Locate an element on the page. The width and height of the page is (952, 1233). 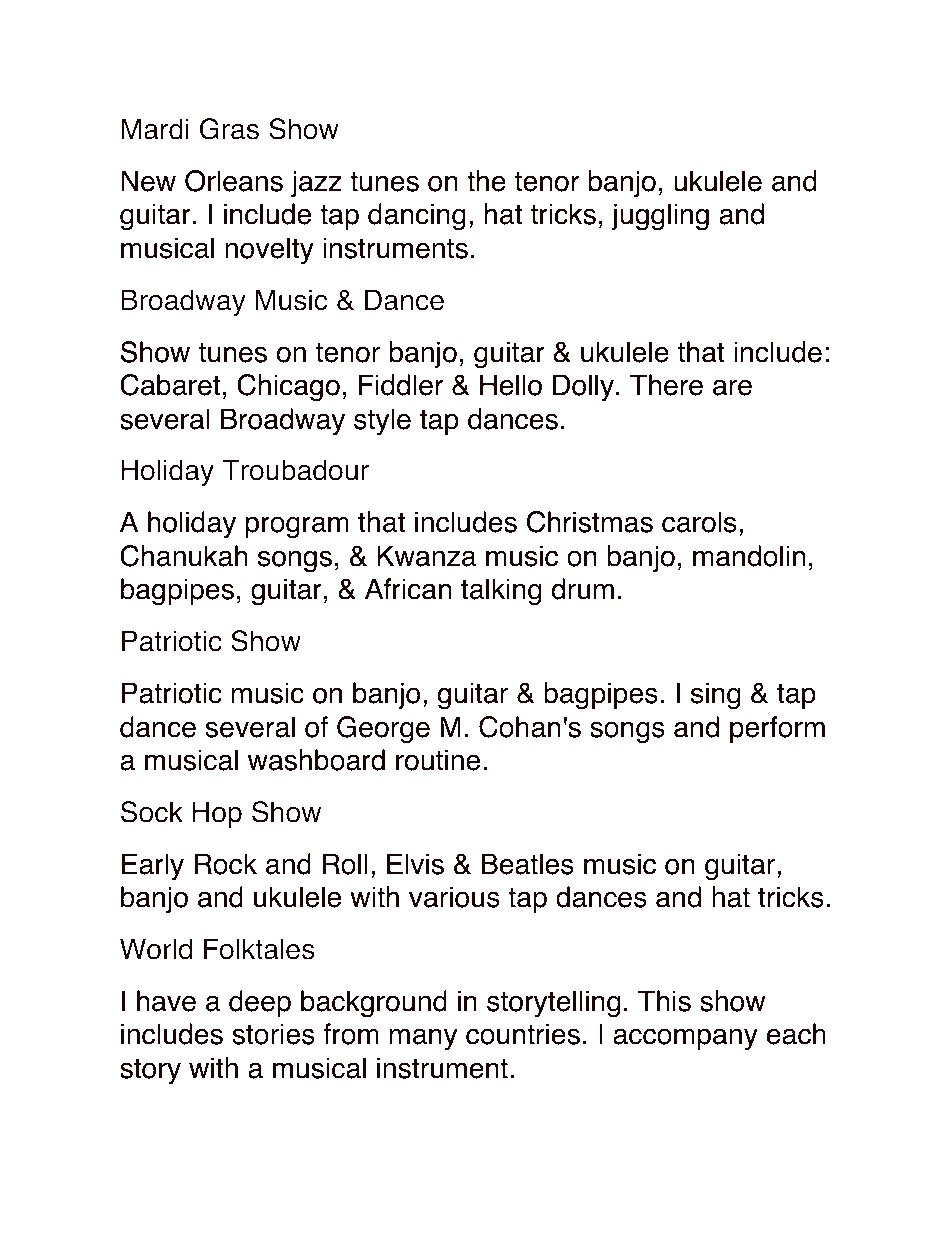
dancing is located at coordinates (417, 217).
